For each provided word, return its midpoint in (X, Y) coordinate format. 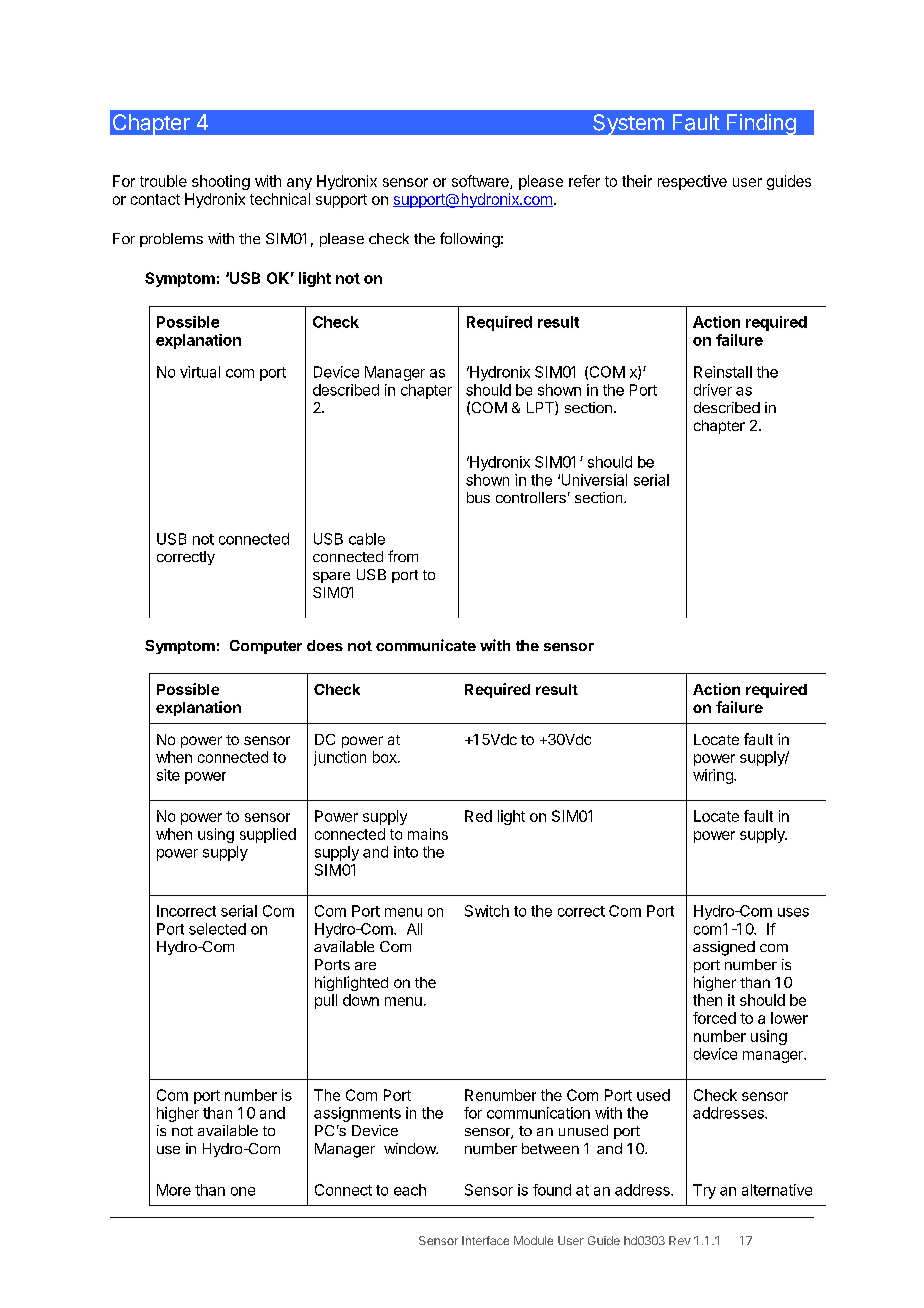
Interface (485, 1240)
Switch (487, 911)
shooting (221, 182)
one (243, 1191)
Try (704, 1191)
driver (713, 390)
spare (331, 577)
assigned (724, 948)
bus (478, 497)
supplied (268, 835)
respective (692, 182)
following (470, 240)
